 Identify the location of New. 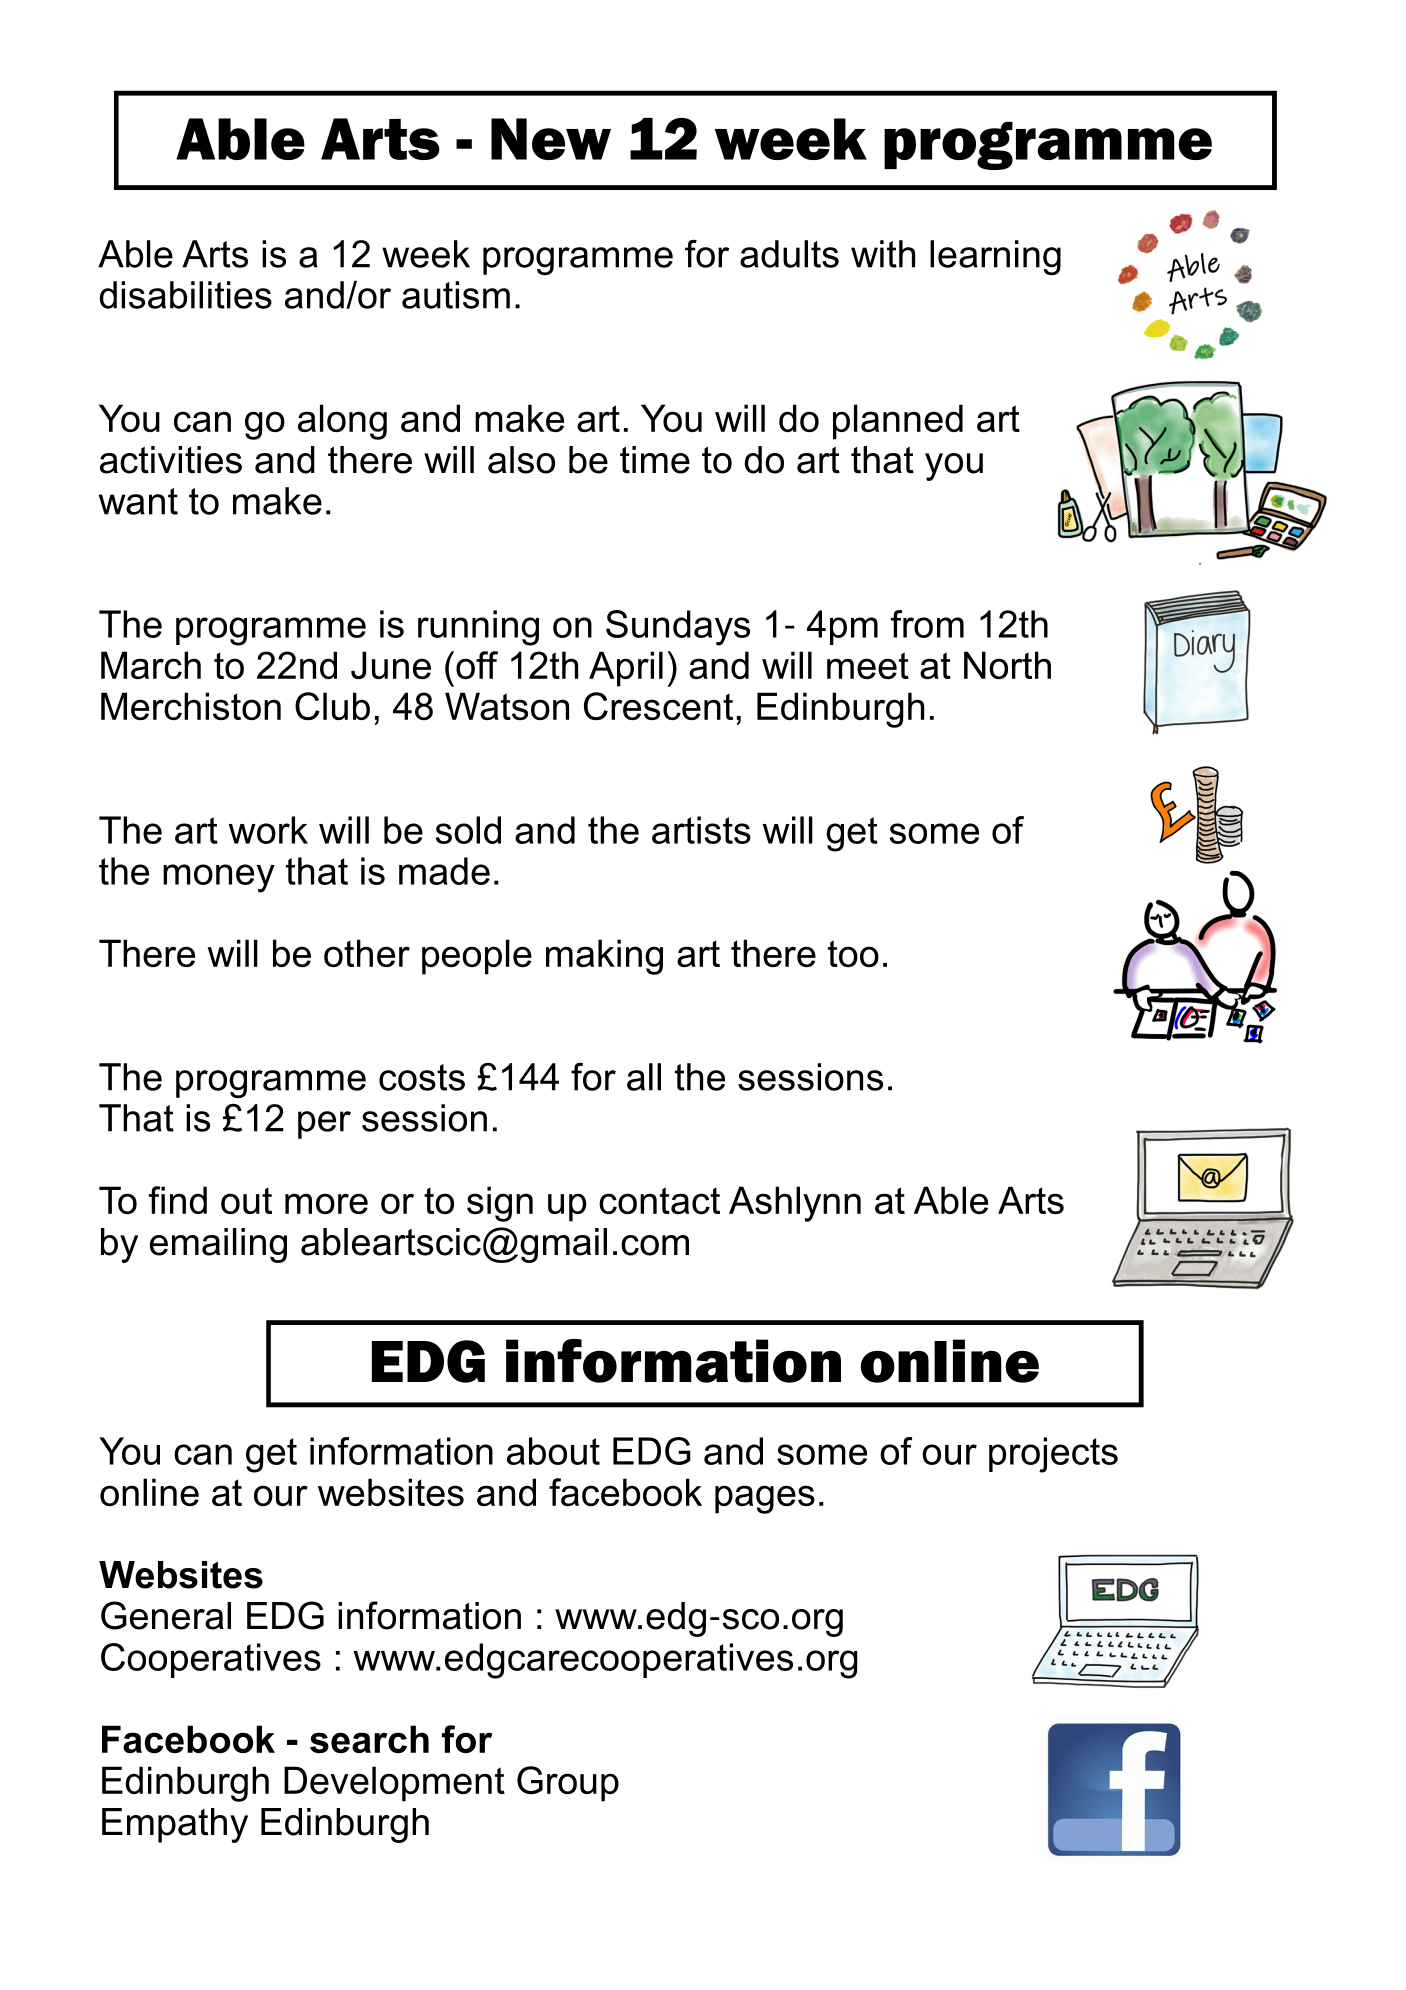
(551, 139).
